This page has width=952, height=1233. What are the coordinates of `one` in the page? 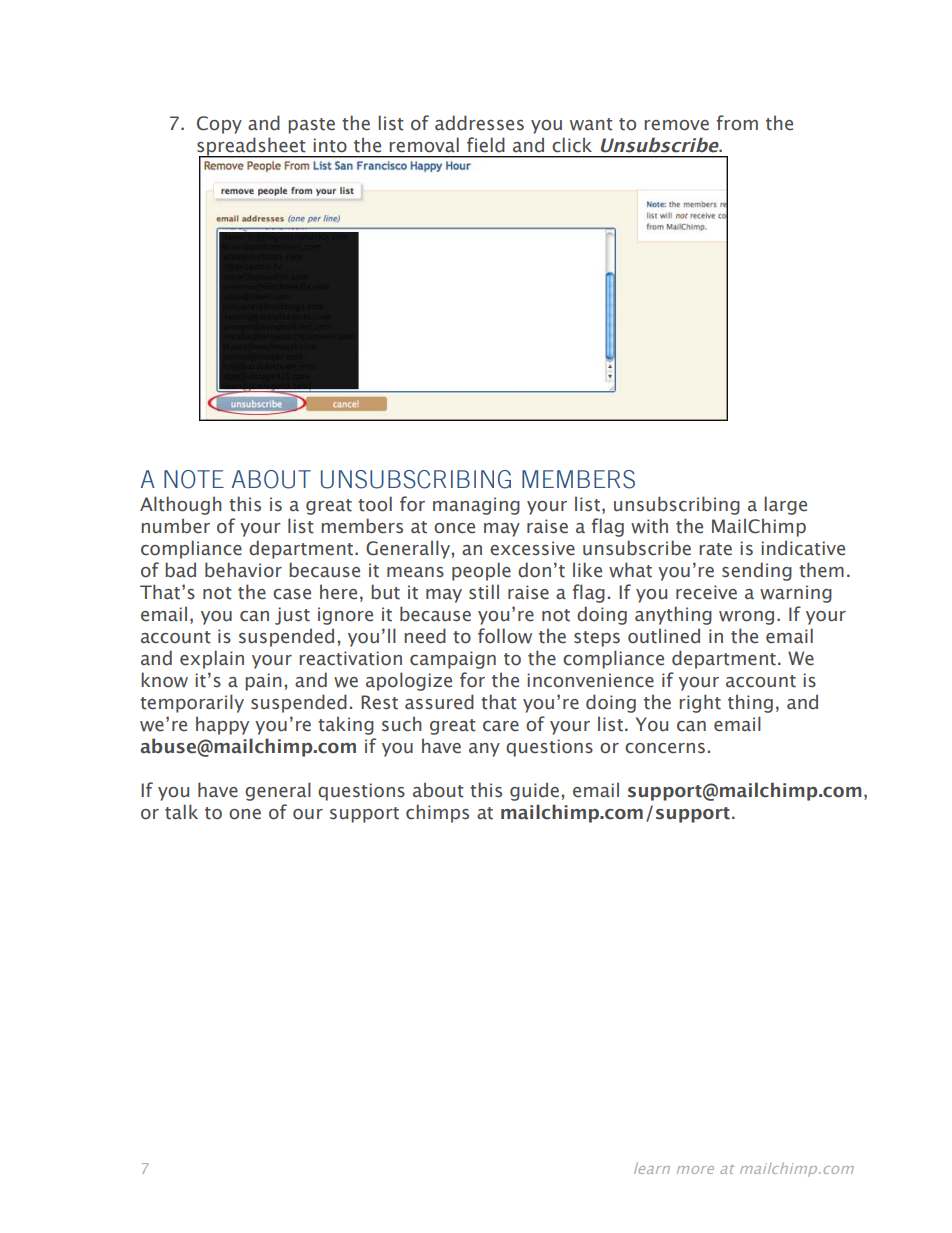 It's located at (245, 814).
